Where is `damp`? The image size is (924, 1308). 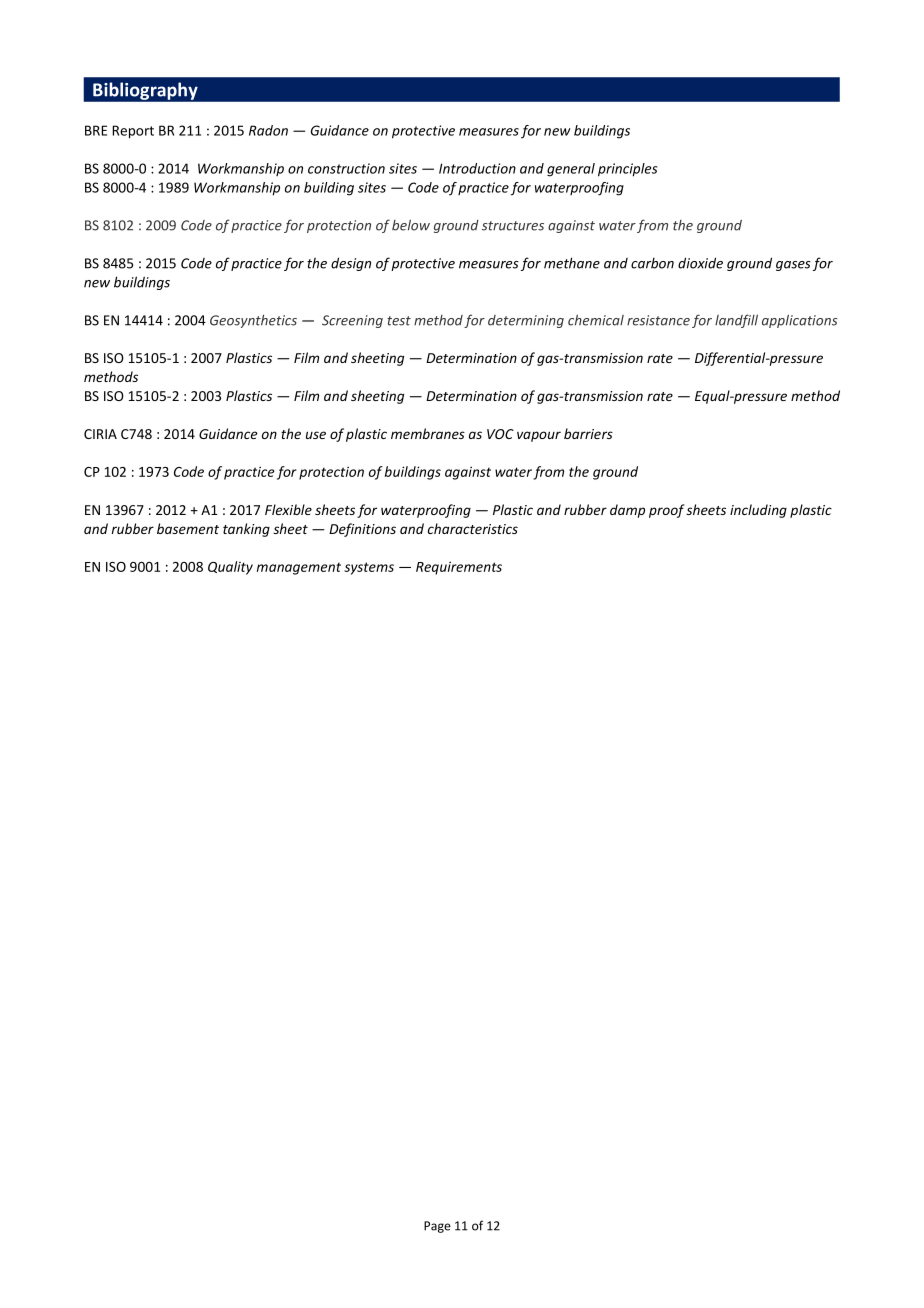 damp is located at coordinates (627, 511).
